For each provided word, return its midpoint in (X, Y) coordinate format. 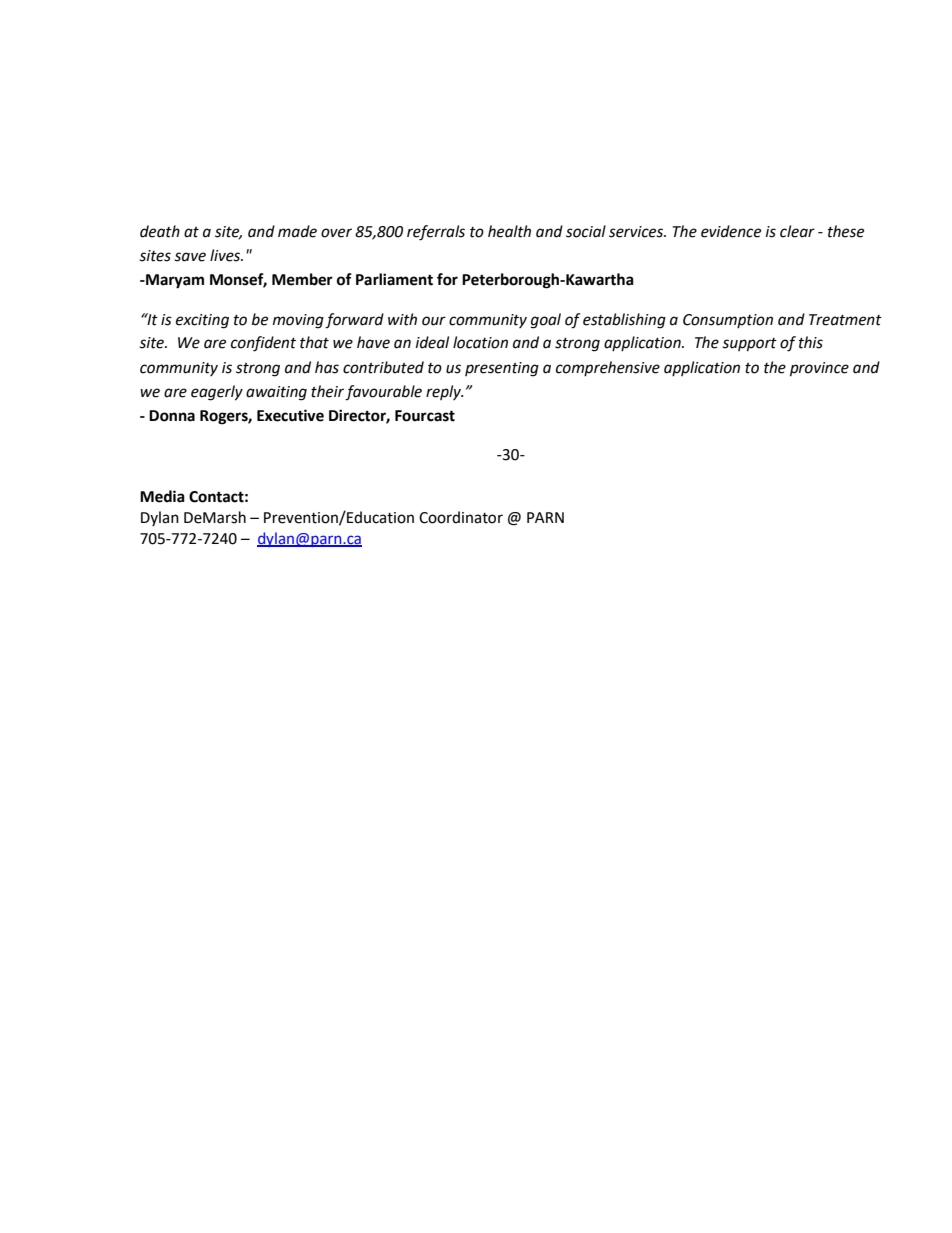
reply (444, 392)
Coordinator (461, 517)
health (509, 231)
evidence (731, 231)
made (297, 231)
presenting (502, 369)
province (819, 369)
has (327, 367)
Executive (290, 415)
